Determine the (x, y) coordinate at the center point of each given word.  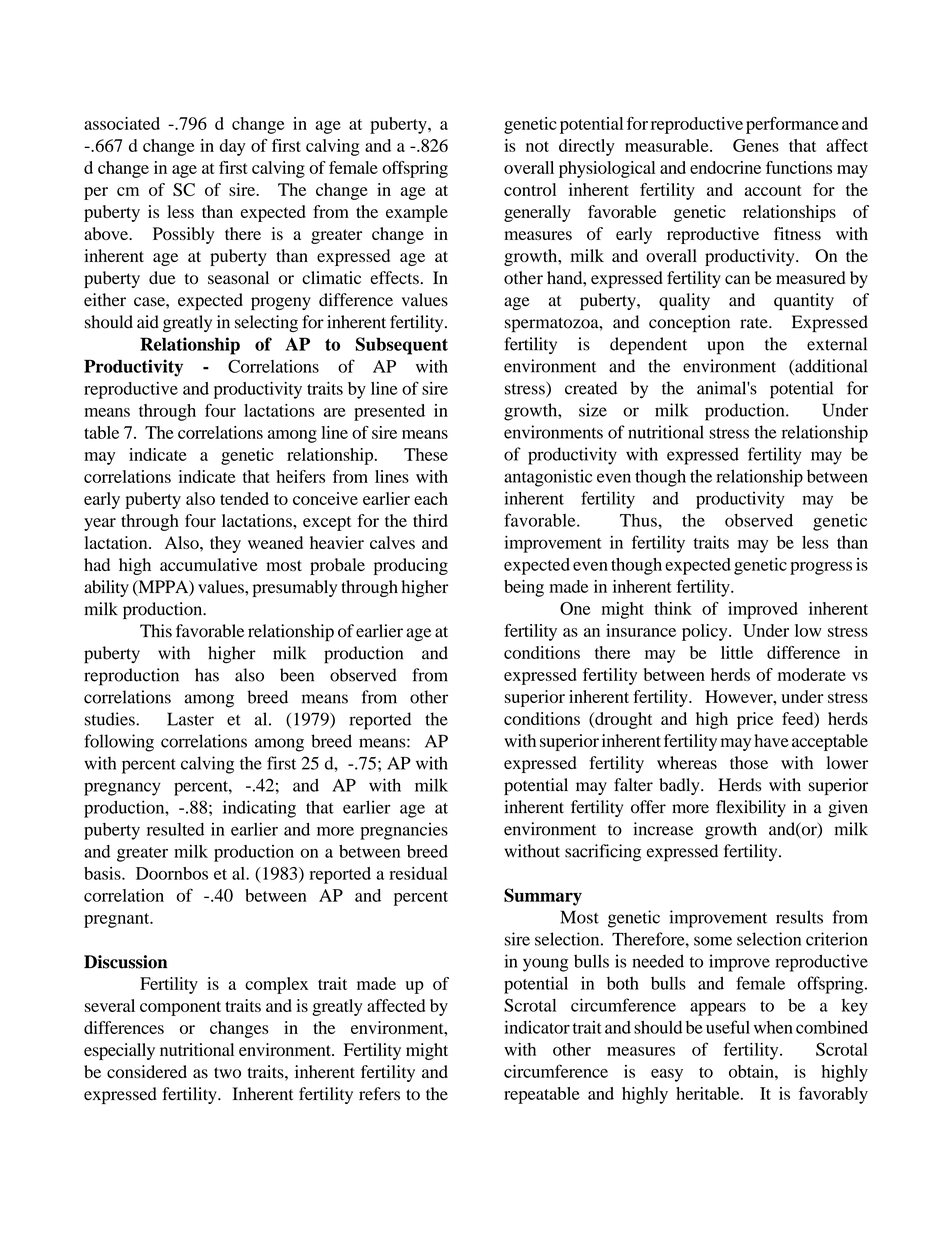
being (524, 588)
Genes (756, 145)
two (227, 1073)
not (537, 146)
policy (706, 632)
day (233, 147)
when (773, 1027)
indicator (537, 1027)
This (156, 631)
